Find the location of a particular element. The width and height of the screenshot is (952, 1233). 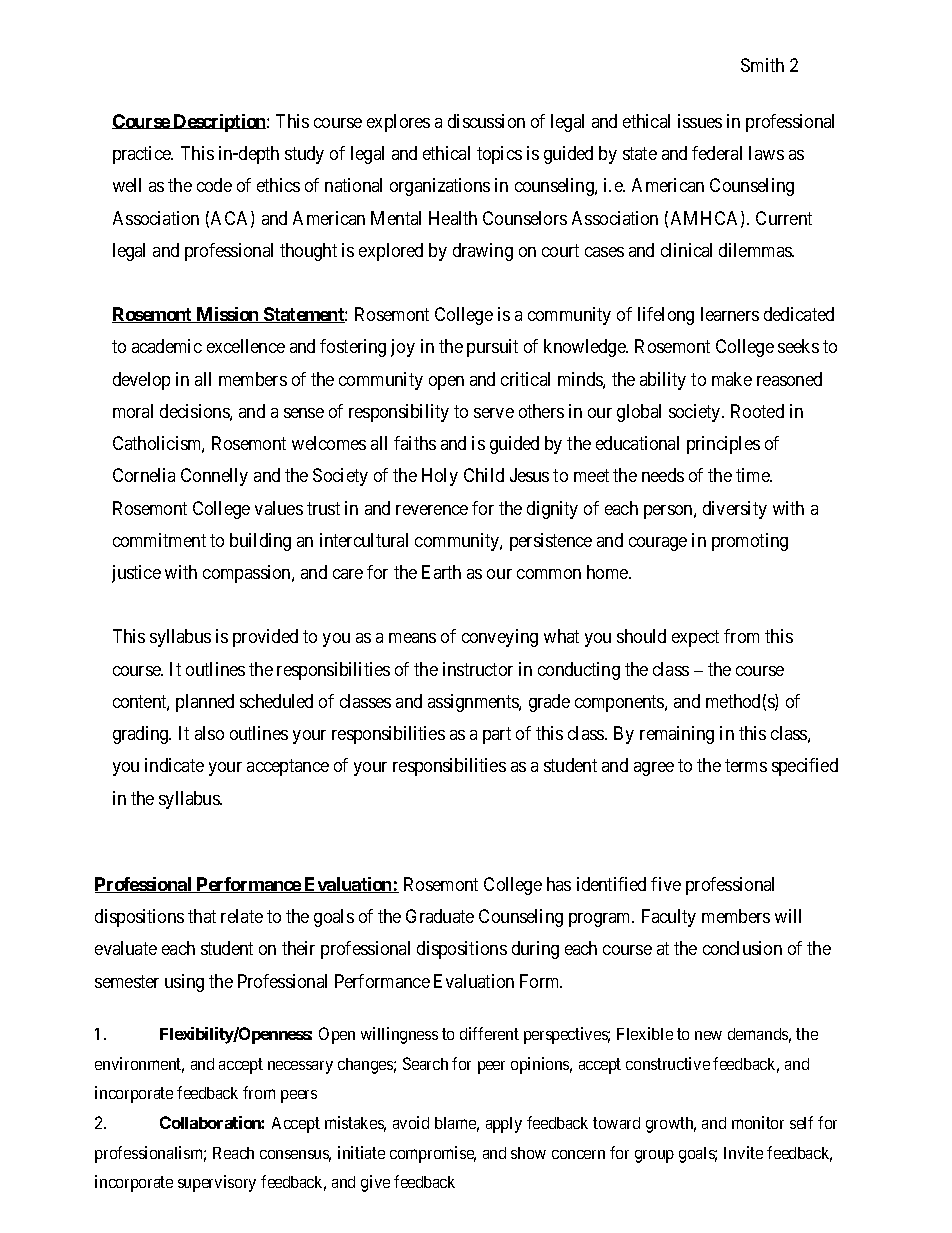

make is located at coordinates (732, 379).
